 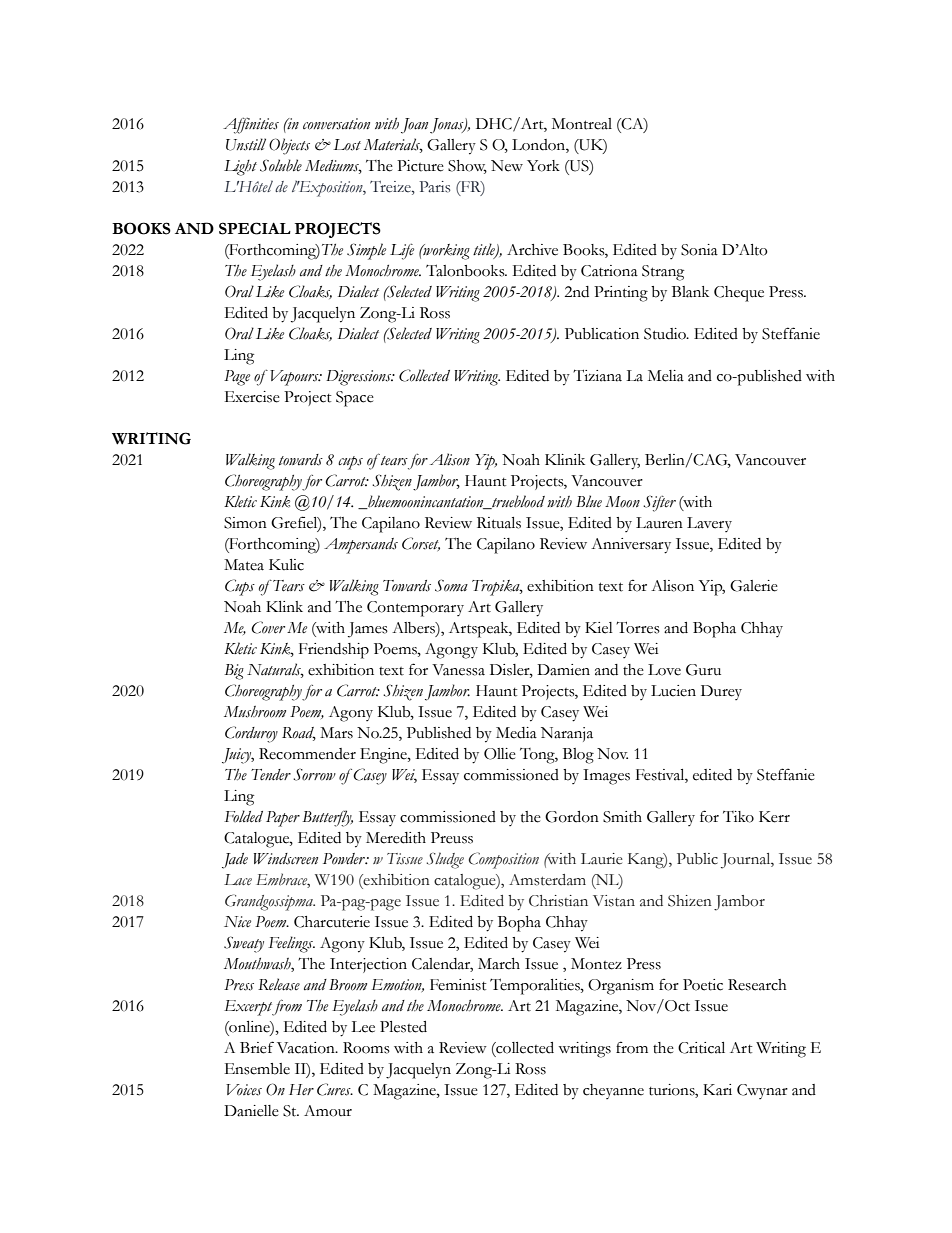 I want to click on New, so click(x=507, y=166).
